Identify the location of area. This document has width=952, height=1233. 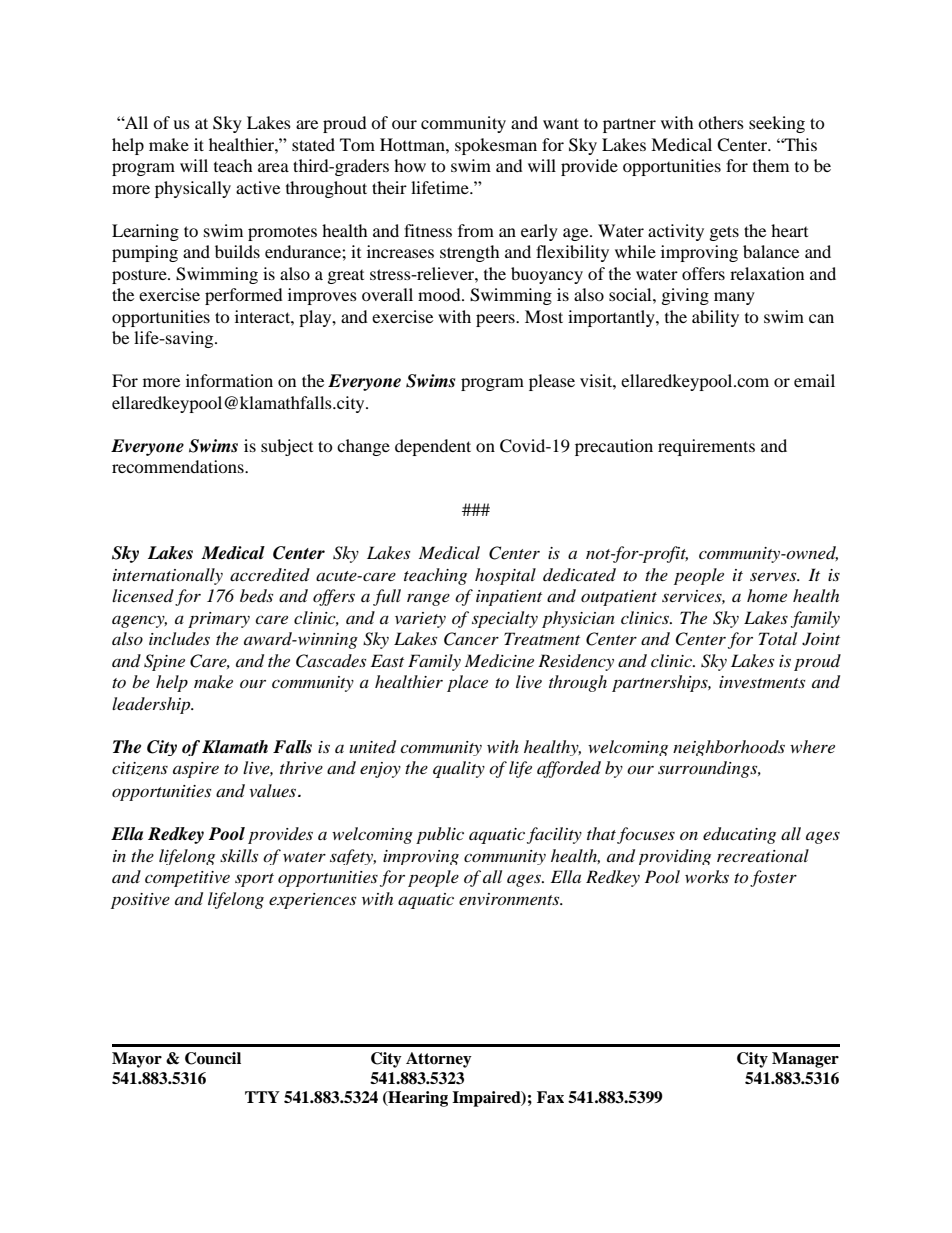
(273, 167).
